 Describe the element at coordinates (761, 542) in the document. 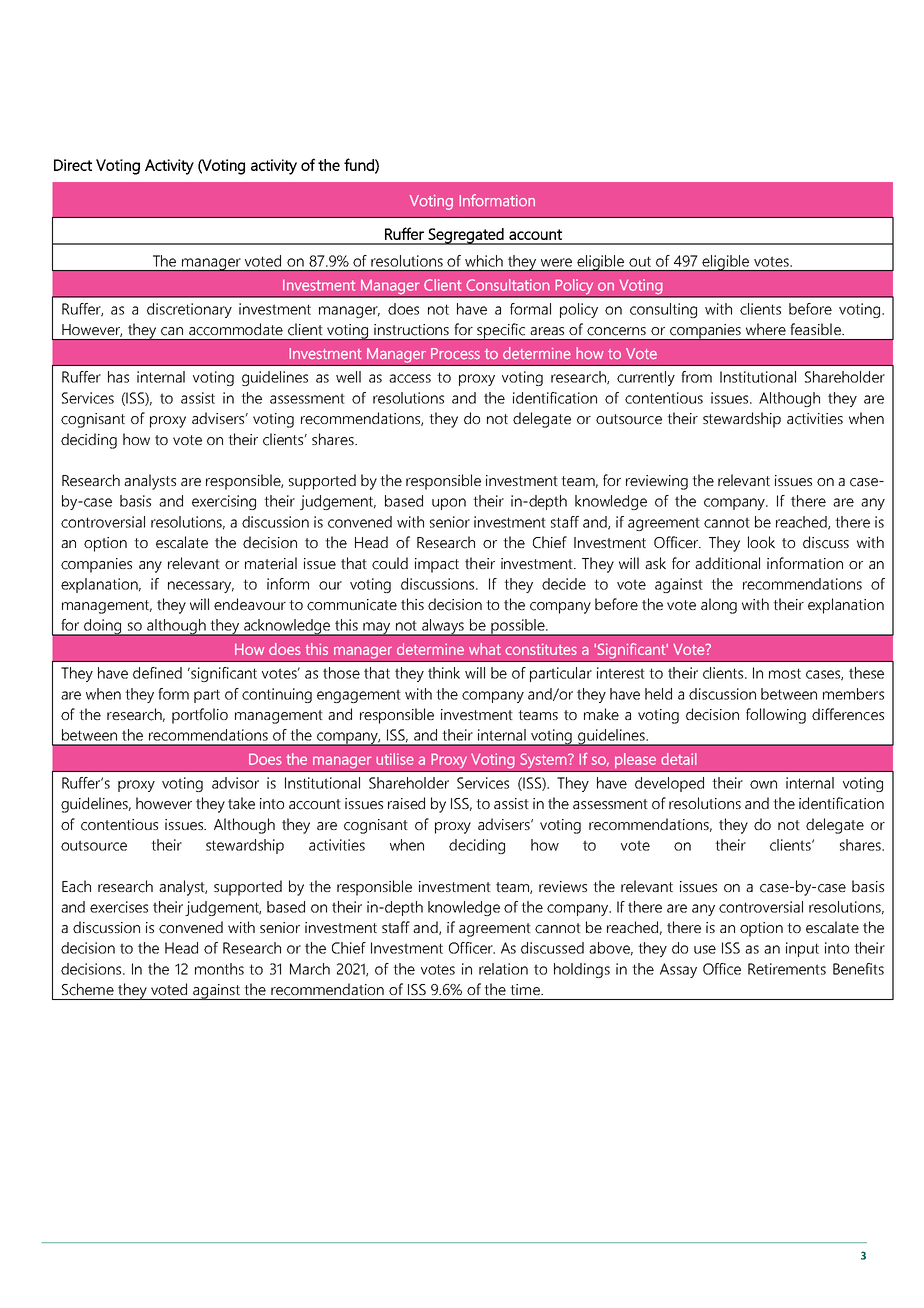

I see `look` at that location.
